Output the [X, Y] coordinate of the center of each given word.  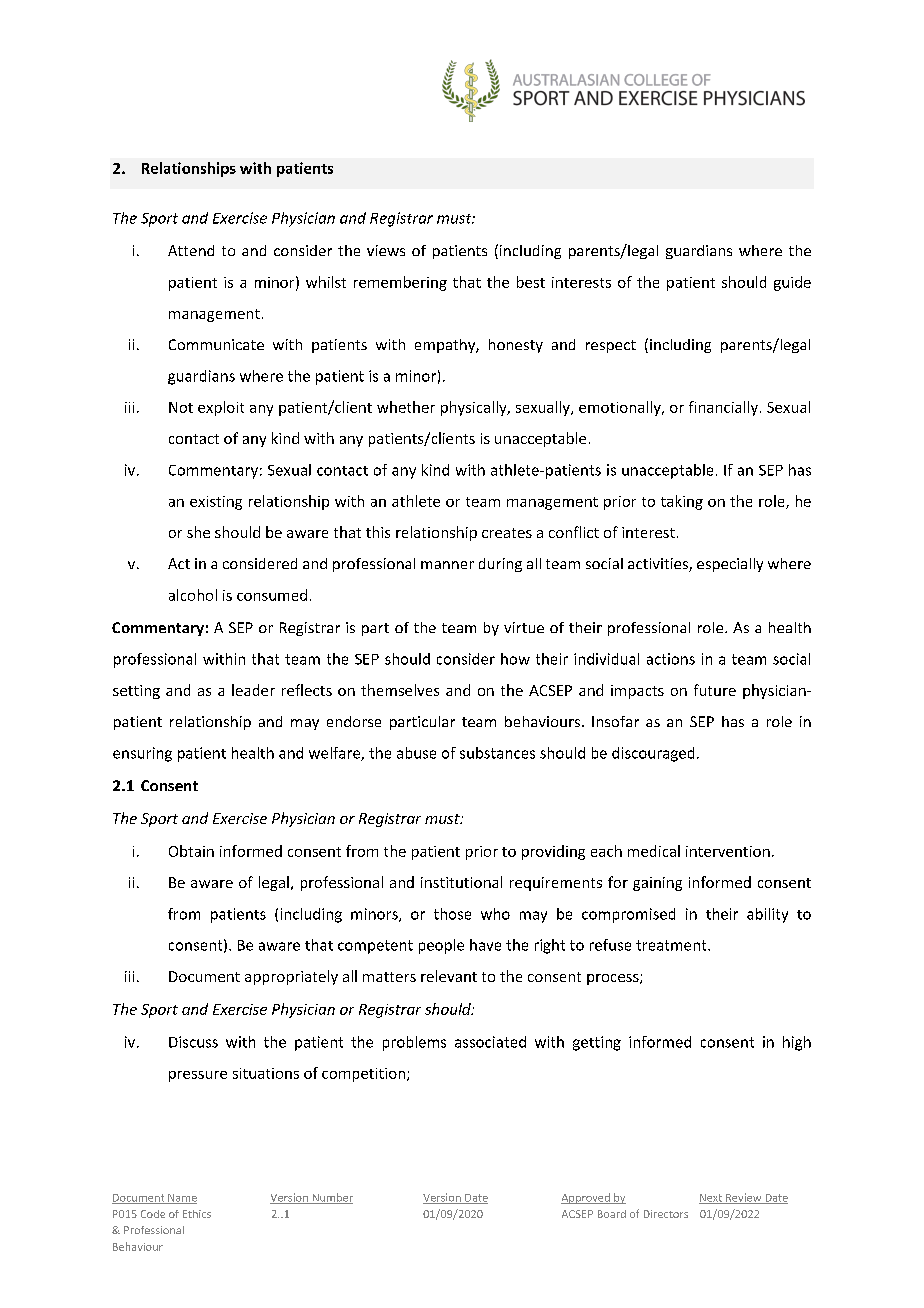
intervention [728, 851]
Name [181, 1199]
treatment [672, 945]
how [515, 659]
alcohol [193, 595]
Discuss [193, 1042]
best [531, 282]
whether [406, 407]
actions [671, 659]
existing [216, 503]
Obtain [191, 851]
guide [792, 283]
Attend [191, 250]
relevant [449, 976]
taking [682, 502]
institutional [461, 882]
